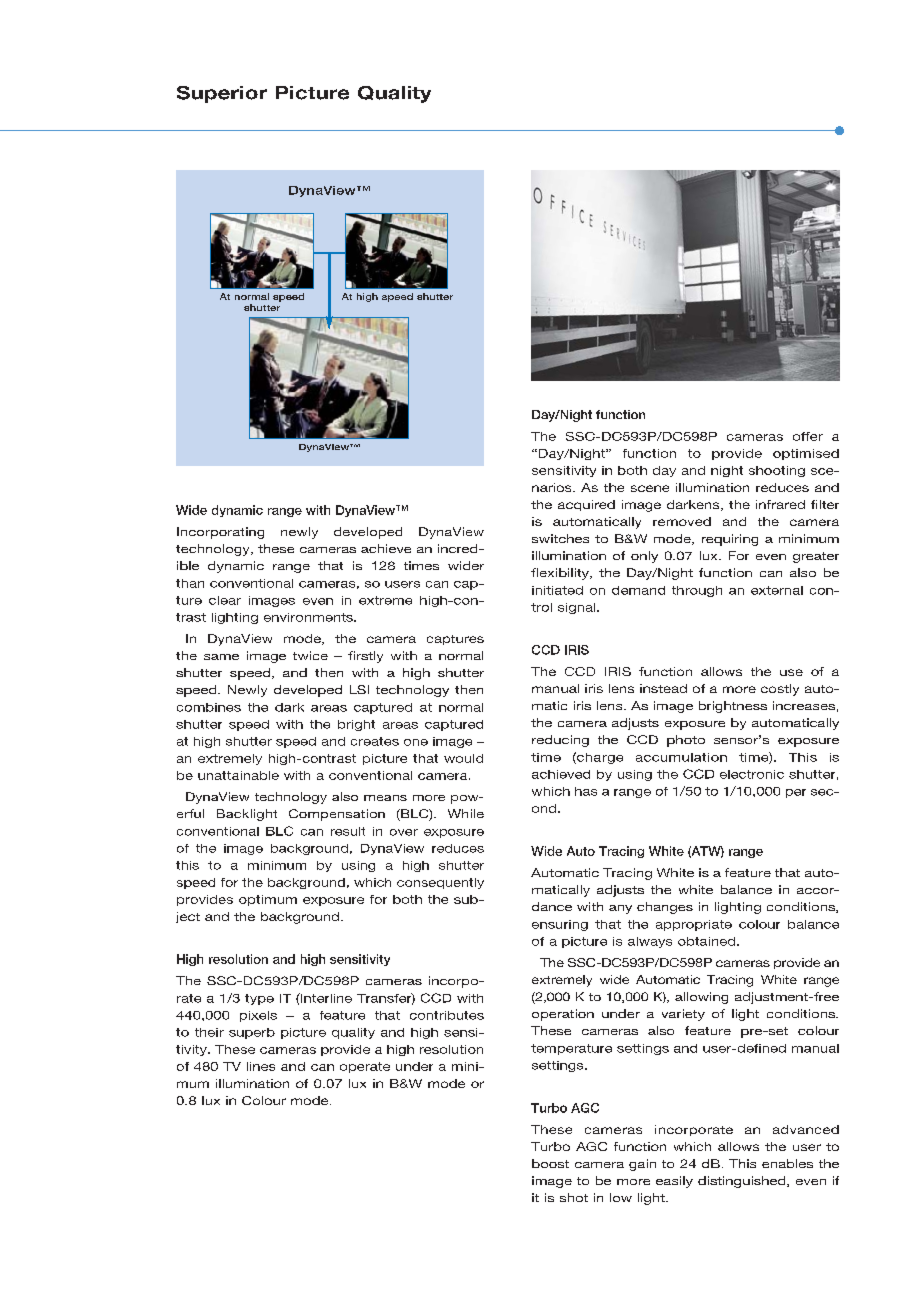  Describe the element at coordinates (222, 94) in the image. I see `Superior` at that location.
